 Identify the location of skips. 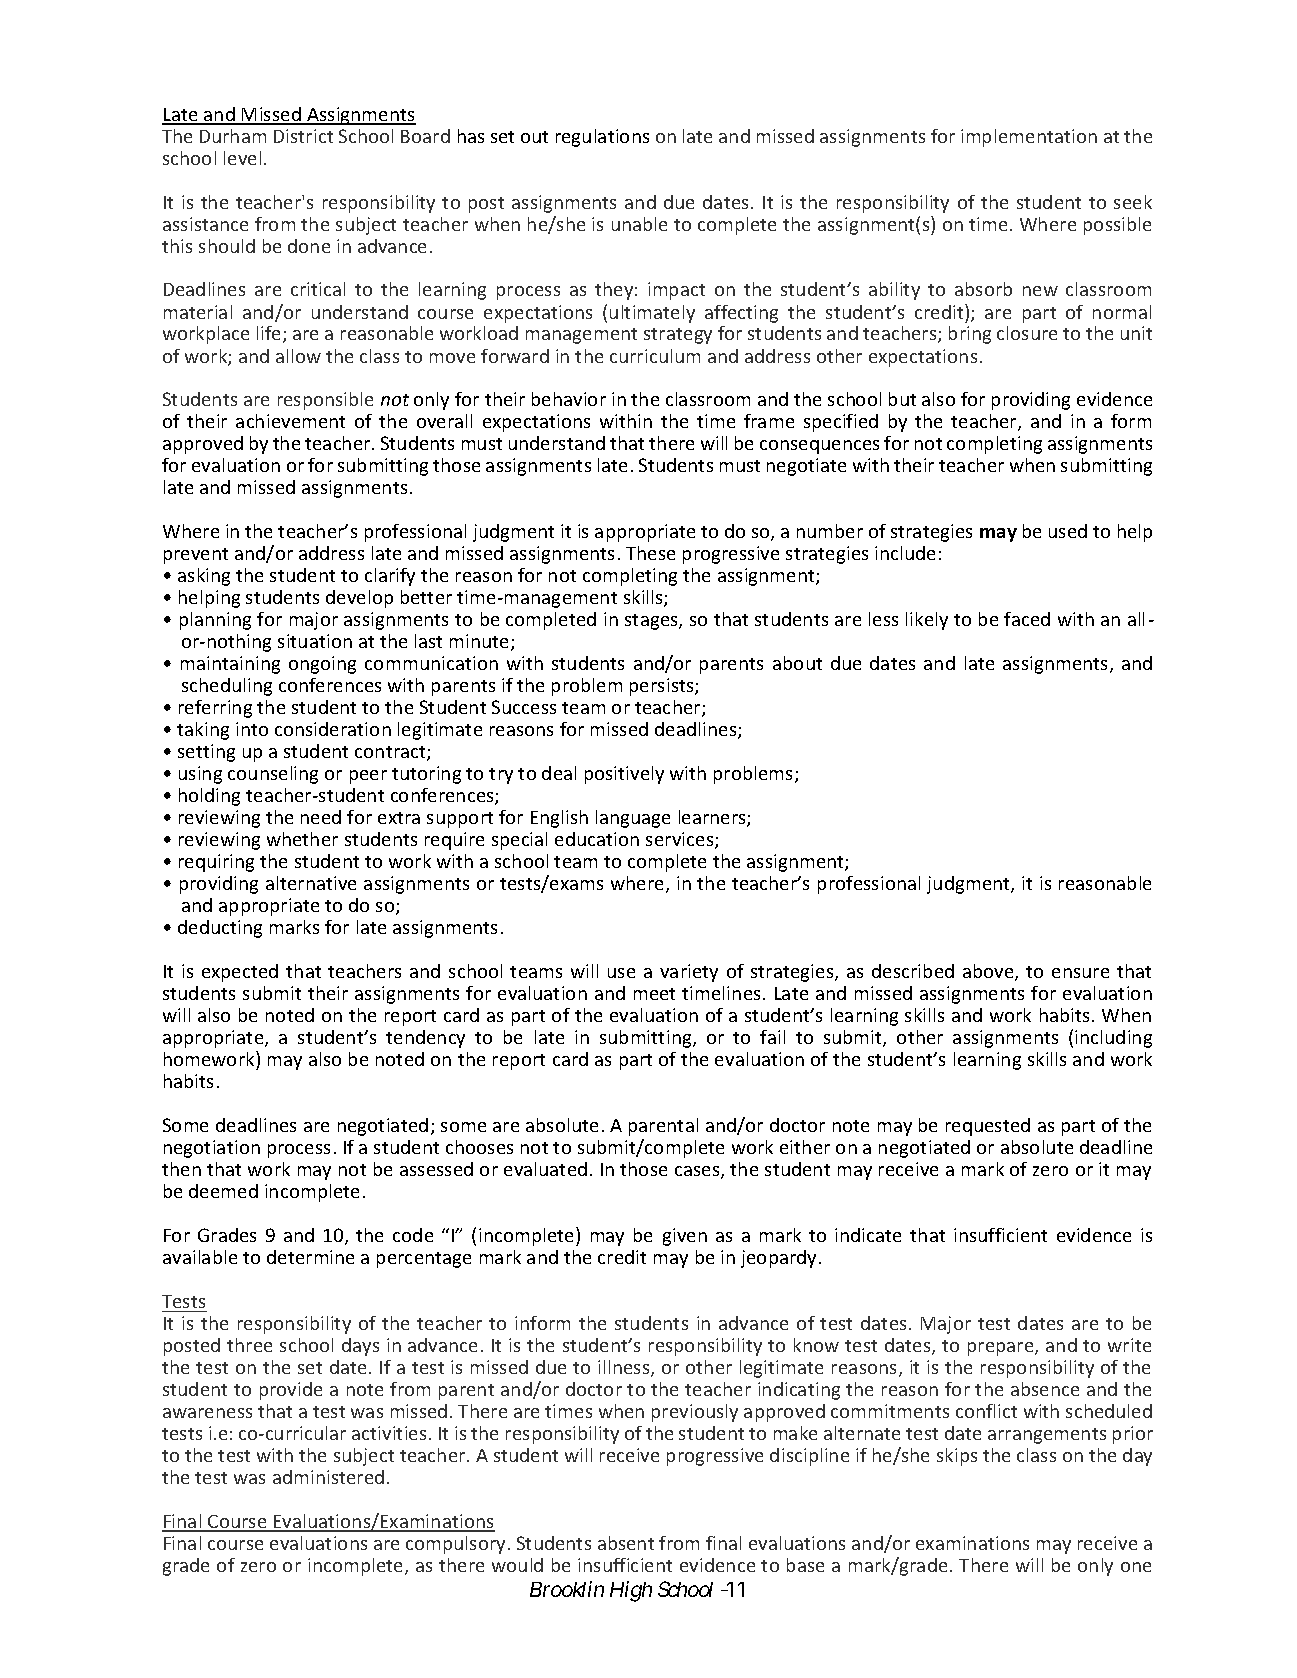
(957, 1457).
